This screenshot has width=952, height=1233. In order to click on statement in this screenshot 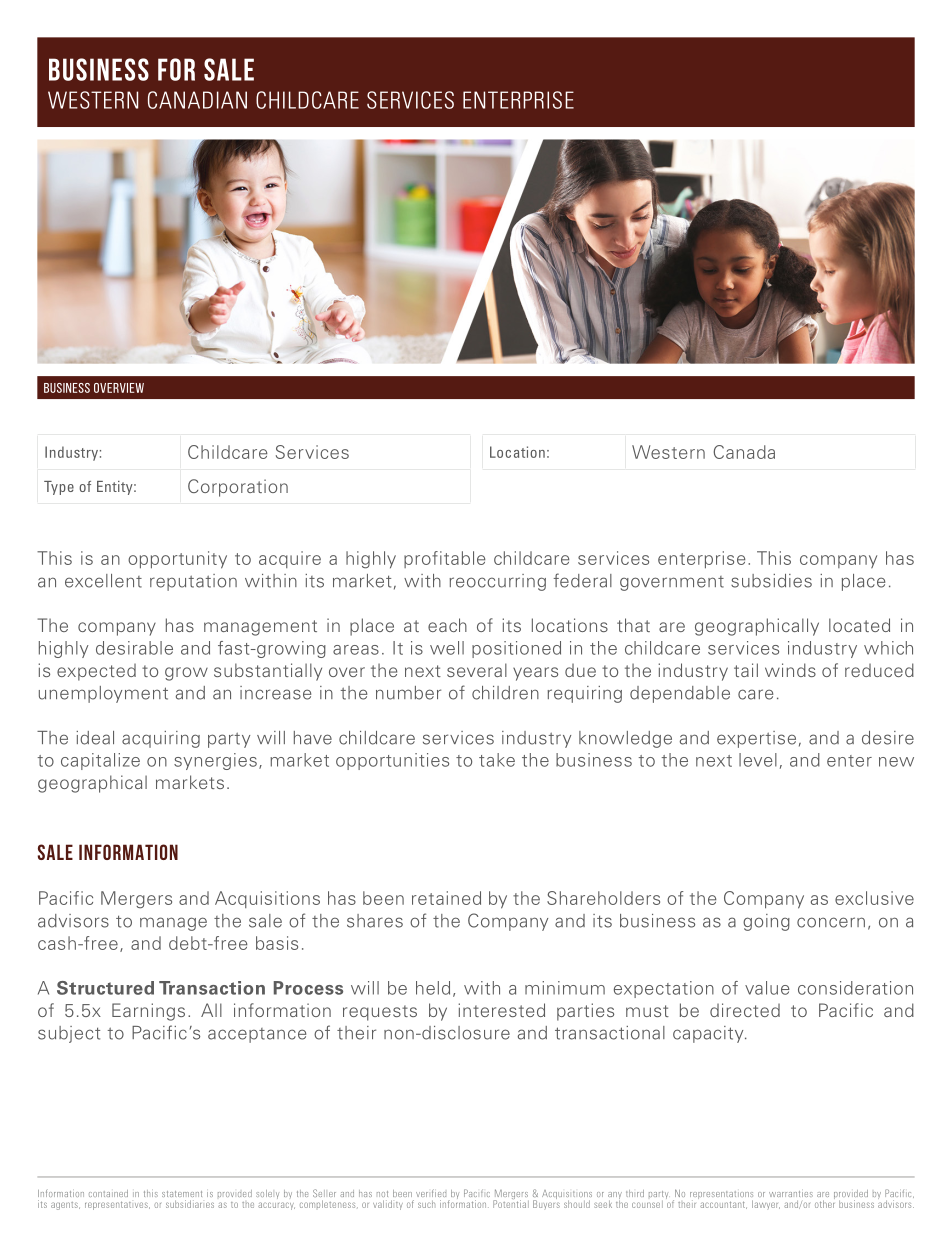, I will do `click(182, 1194)`.
